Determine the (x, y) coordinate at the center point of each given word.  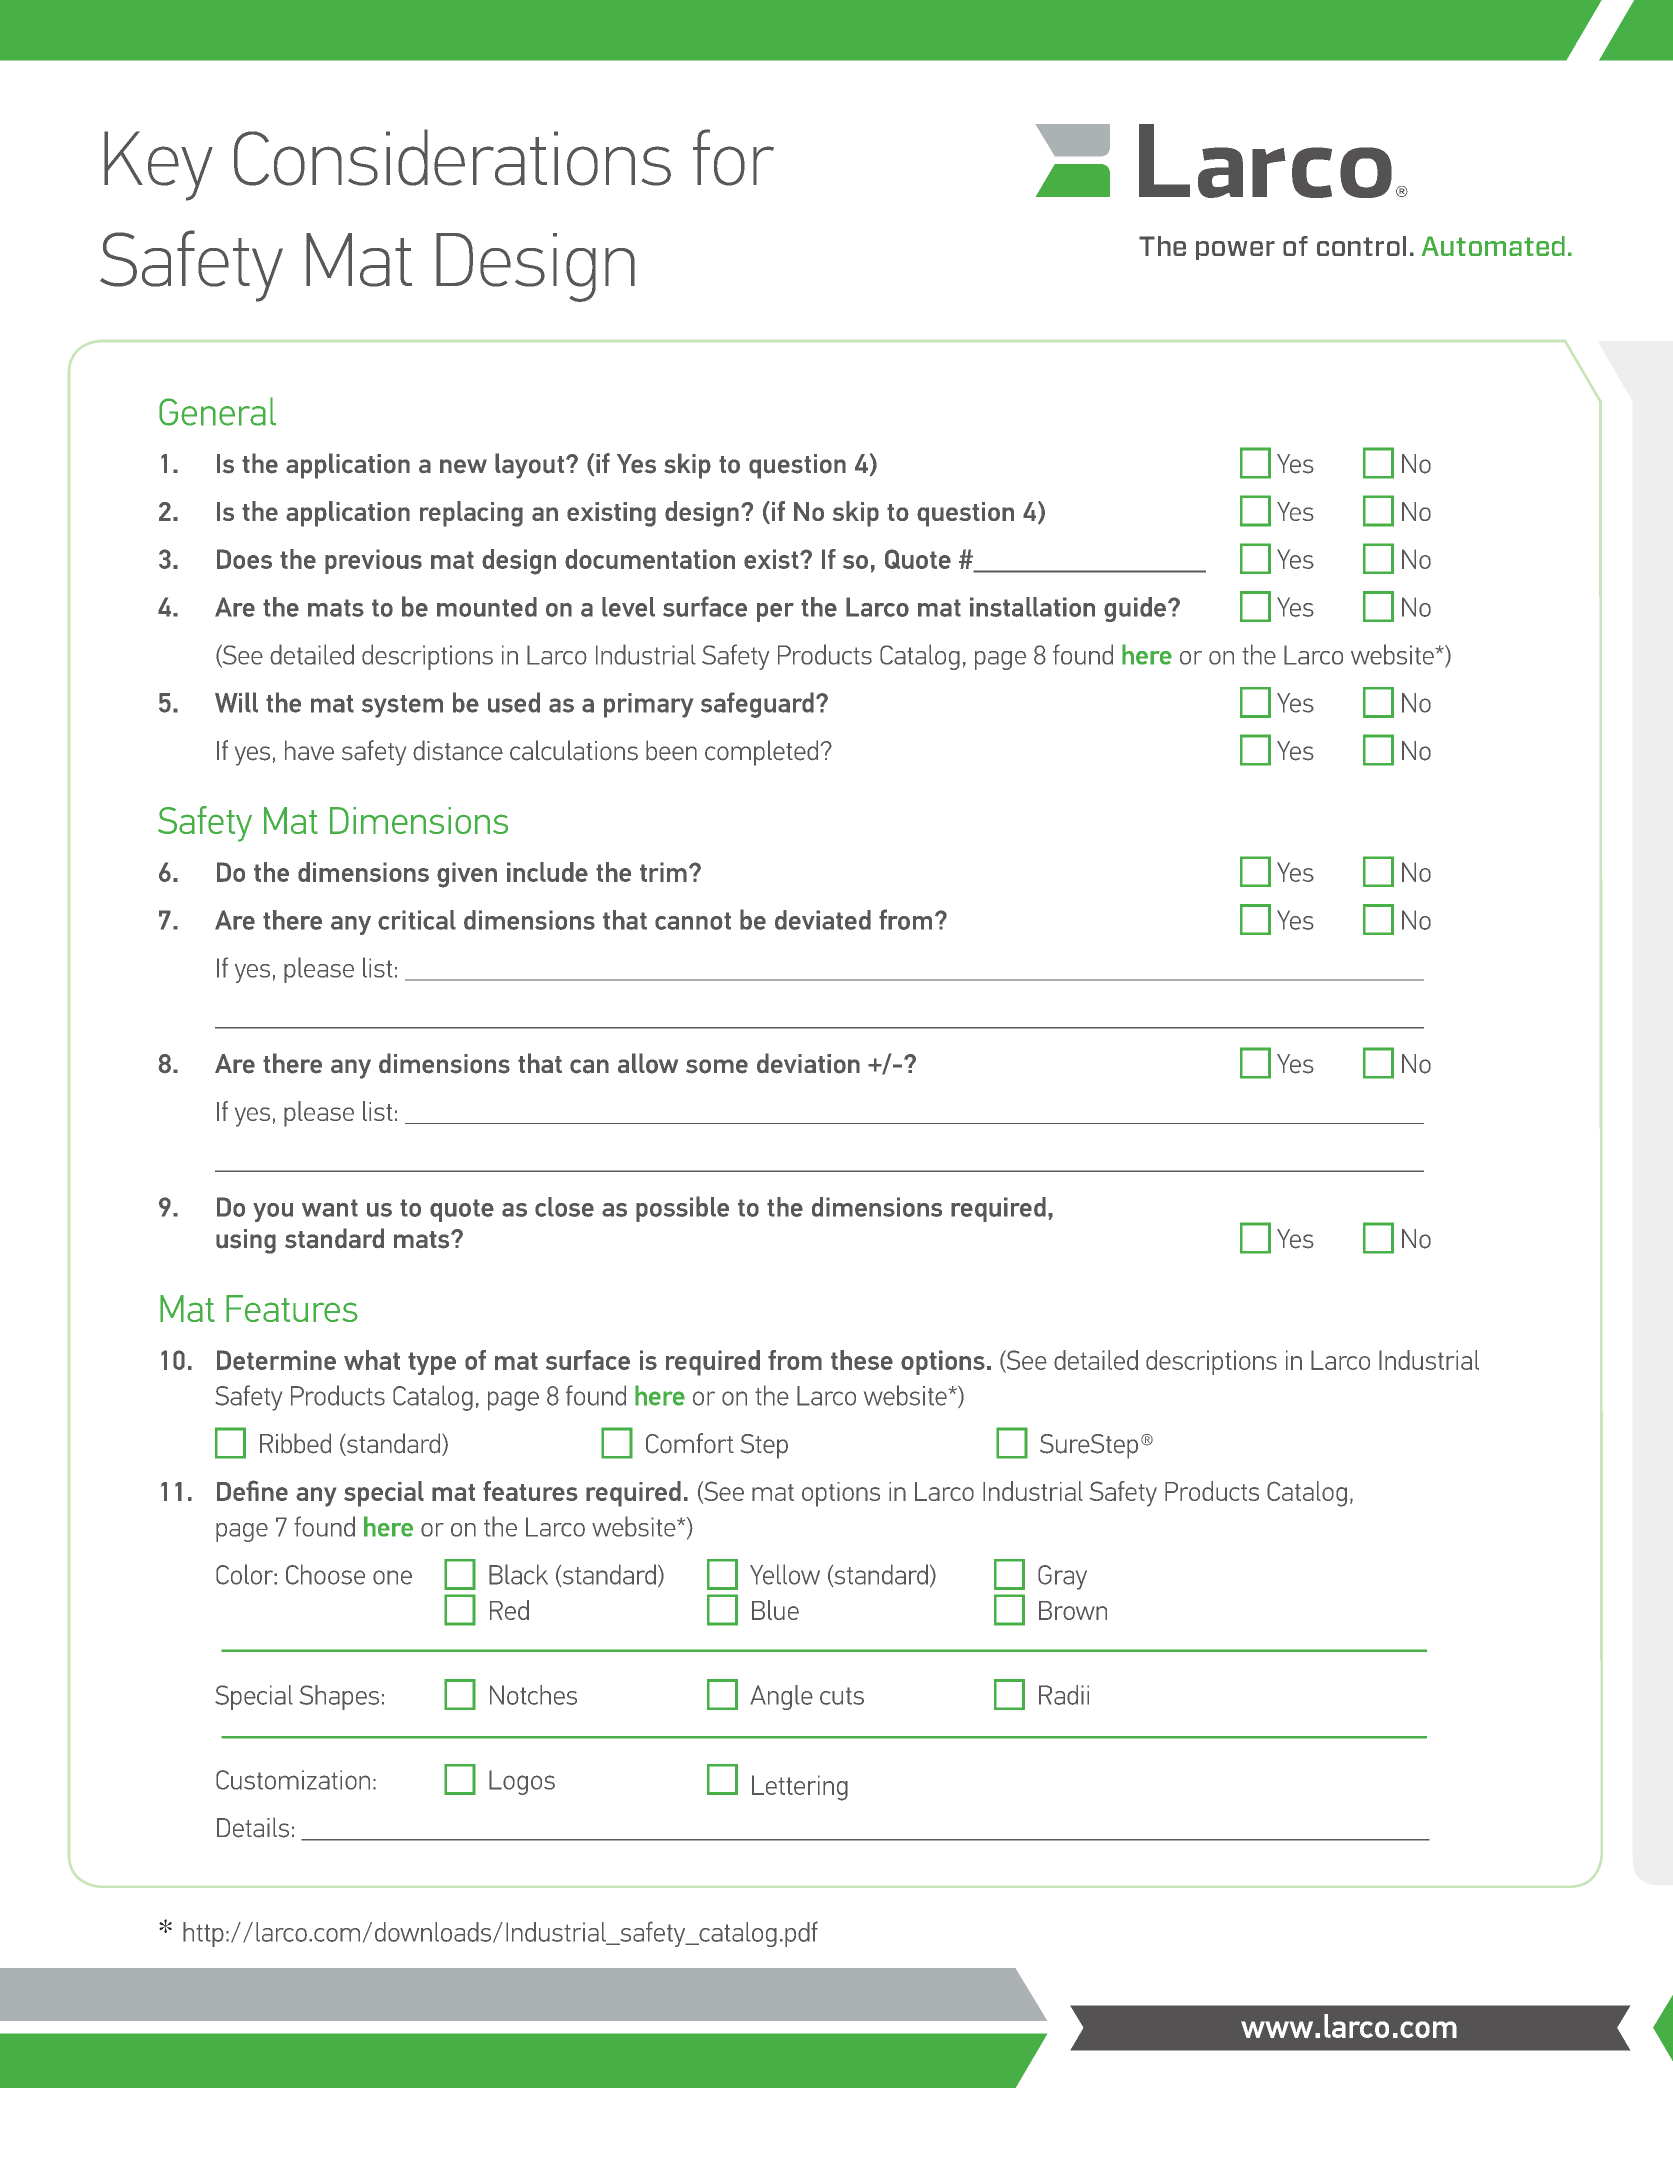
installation (1032, 607)
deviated (823, 920)
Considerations (452, 157)
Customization (293, 1780)
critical (417, 920)
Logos (522, 1782)
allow (648, 1063)
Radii (1064, 1695)
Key (158, 166)
